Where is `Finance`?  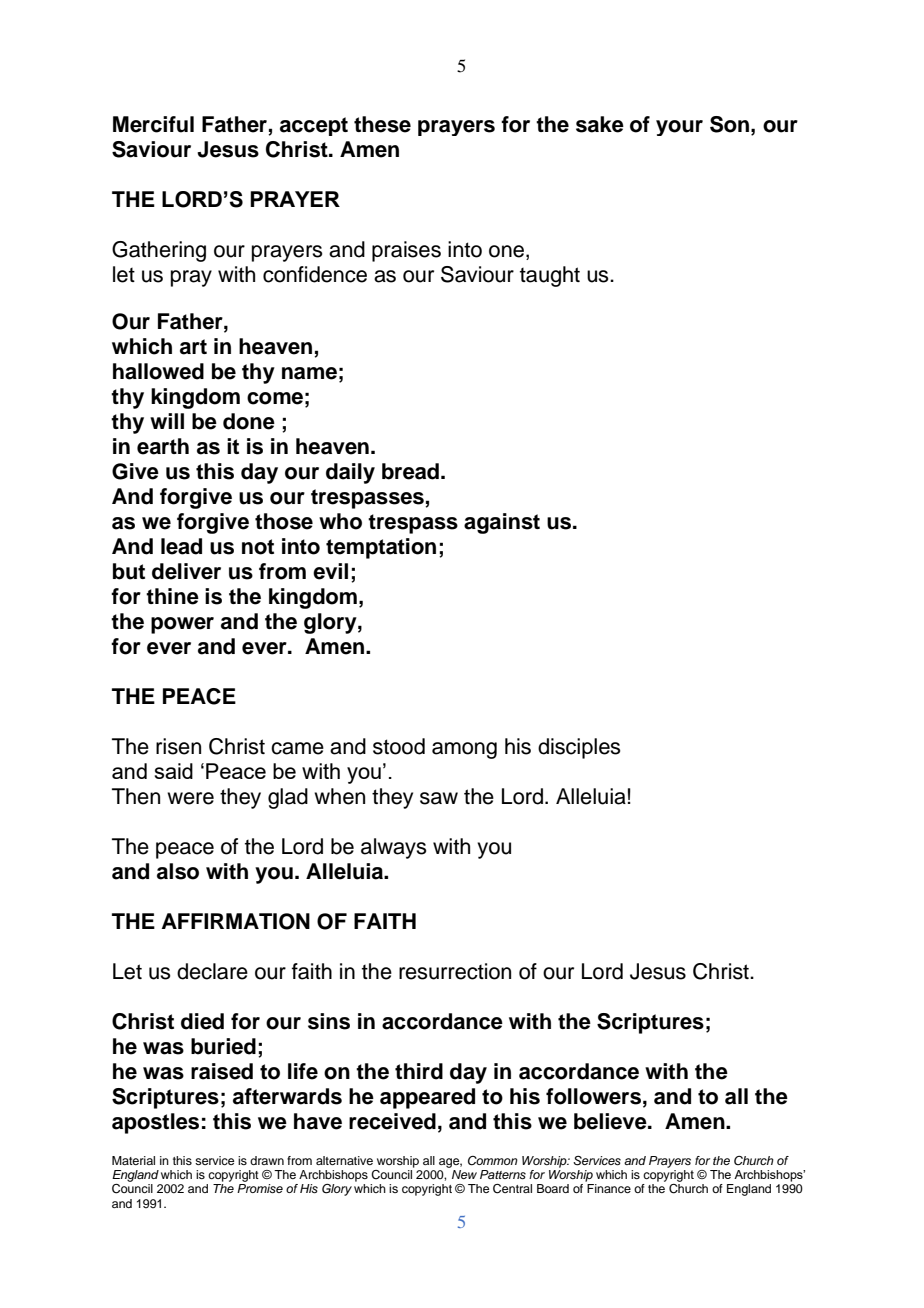 Finance is located at coordinates (609, 1188).
